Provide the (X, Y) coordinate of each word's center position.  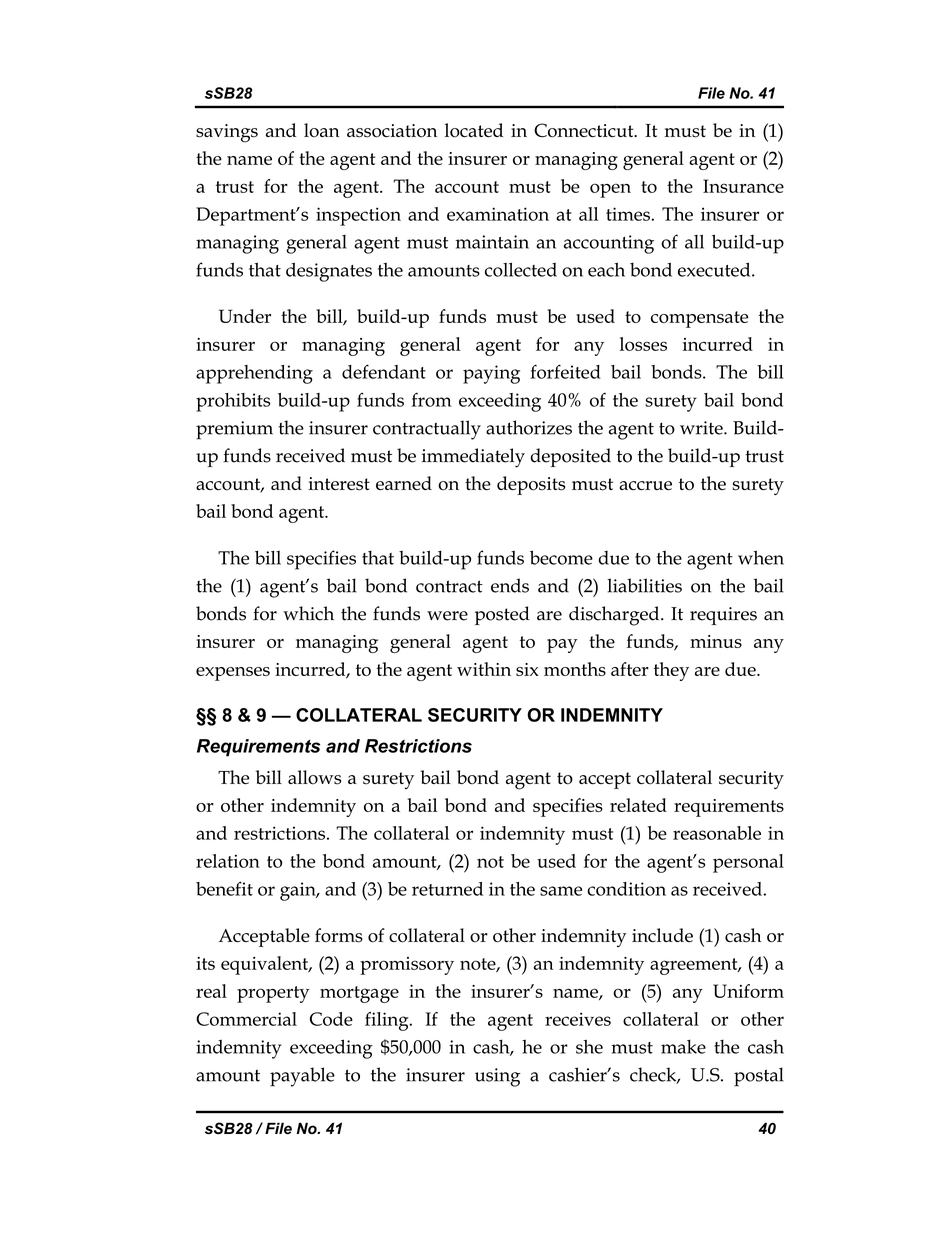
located (474, 130)
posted (502, 615)
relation (228, 861)
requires (723, 616)
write (702, 428)
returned (447, 889)
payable (302, 1077)
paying (491, 374)
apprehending (254, 374)
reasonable (717, 833)
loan (322, 130)
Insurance (743, 186)
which (308, 613)
